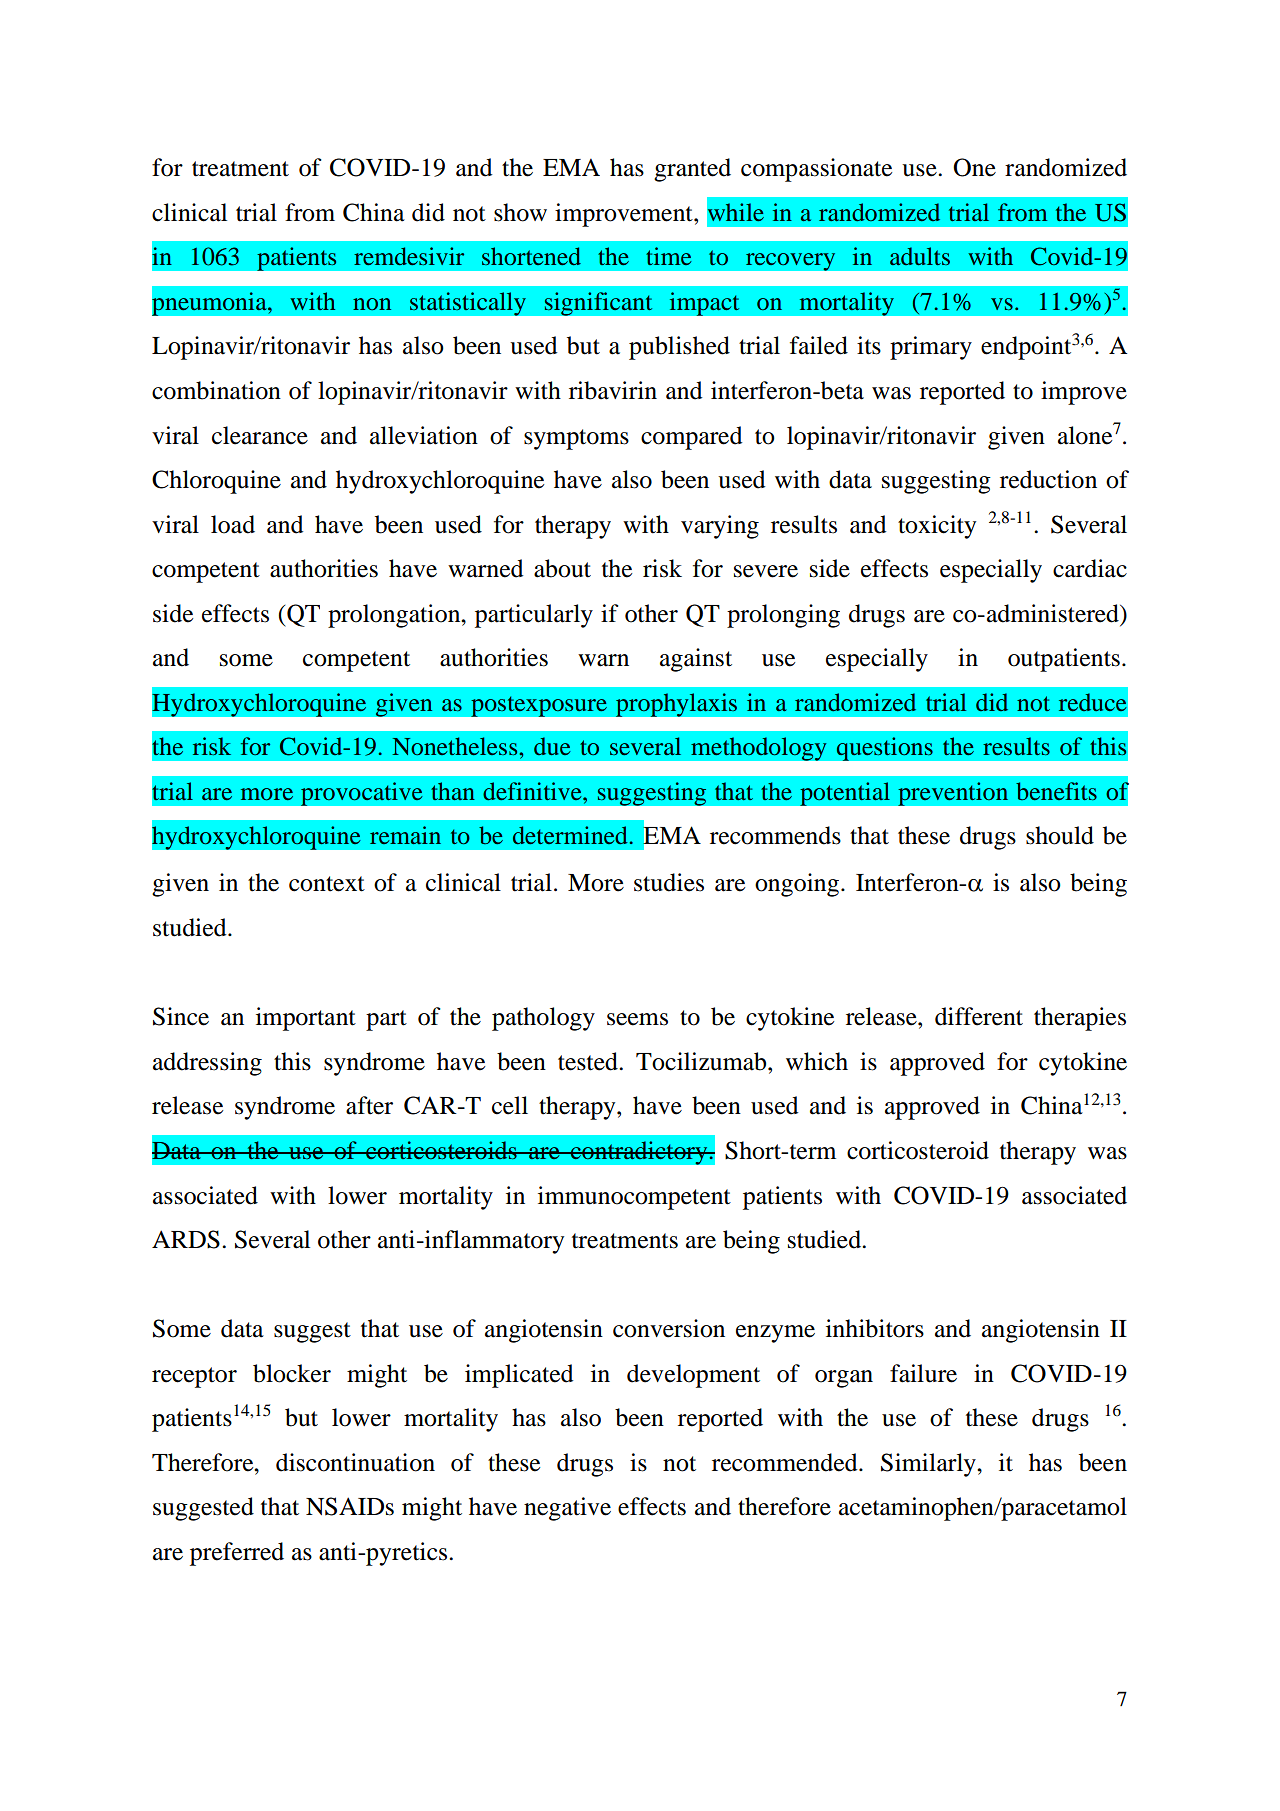 The image size is (1280, 1811). What do you see at coordinates (186, 1239) in the page?
I see `ARDS` at bounding box center [186, 1239].
